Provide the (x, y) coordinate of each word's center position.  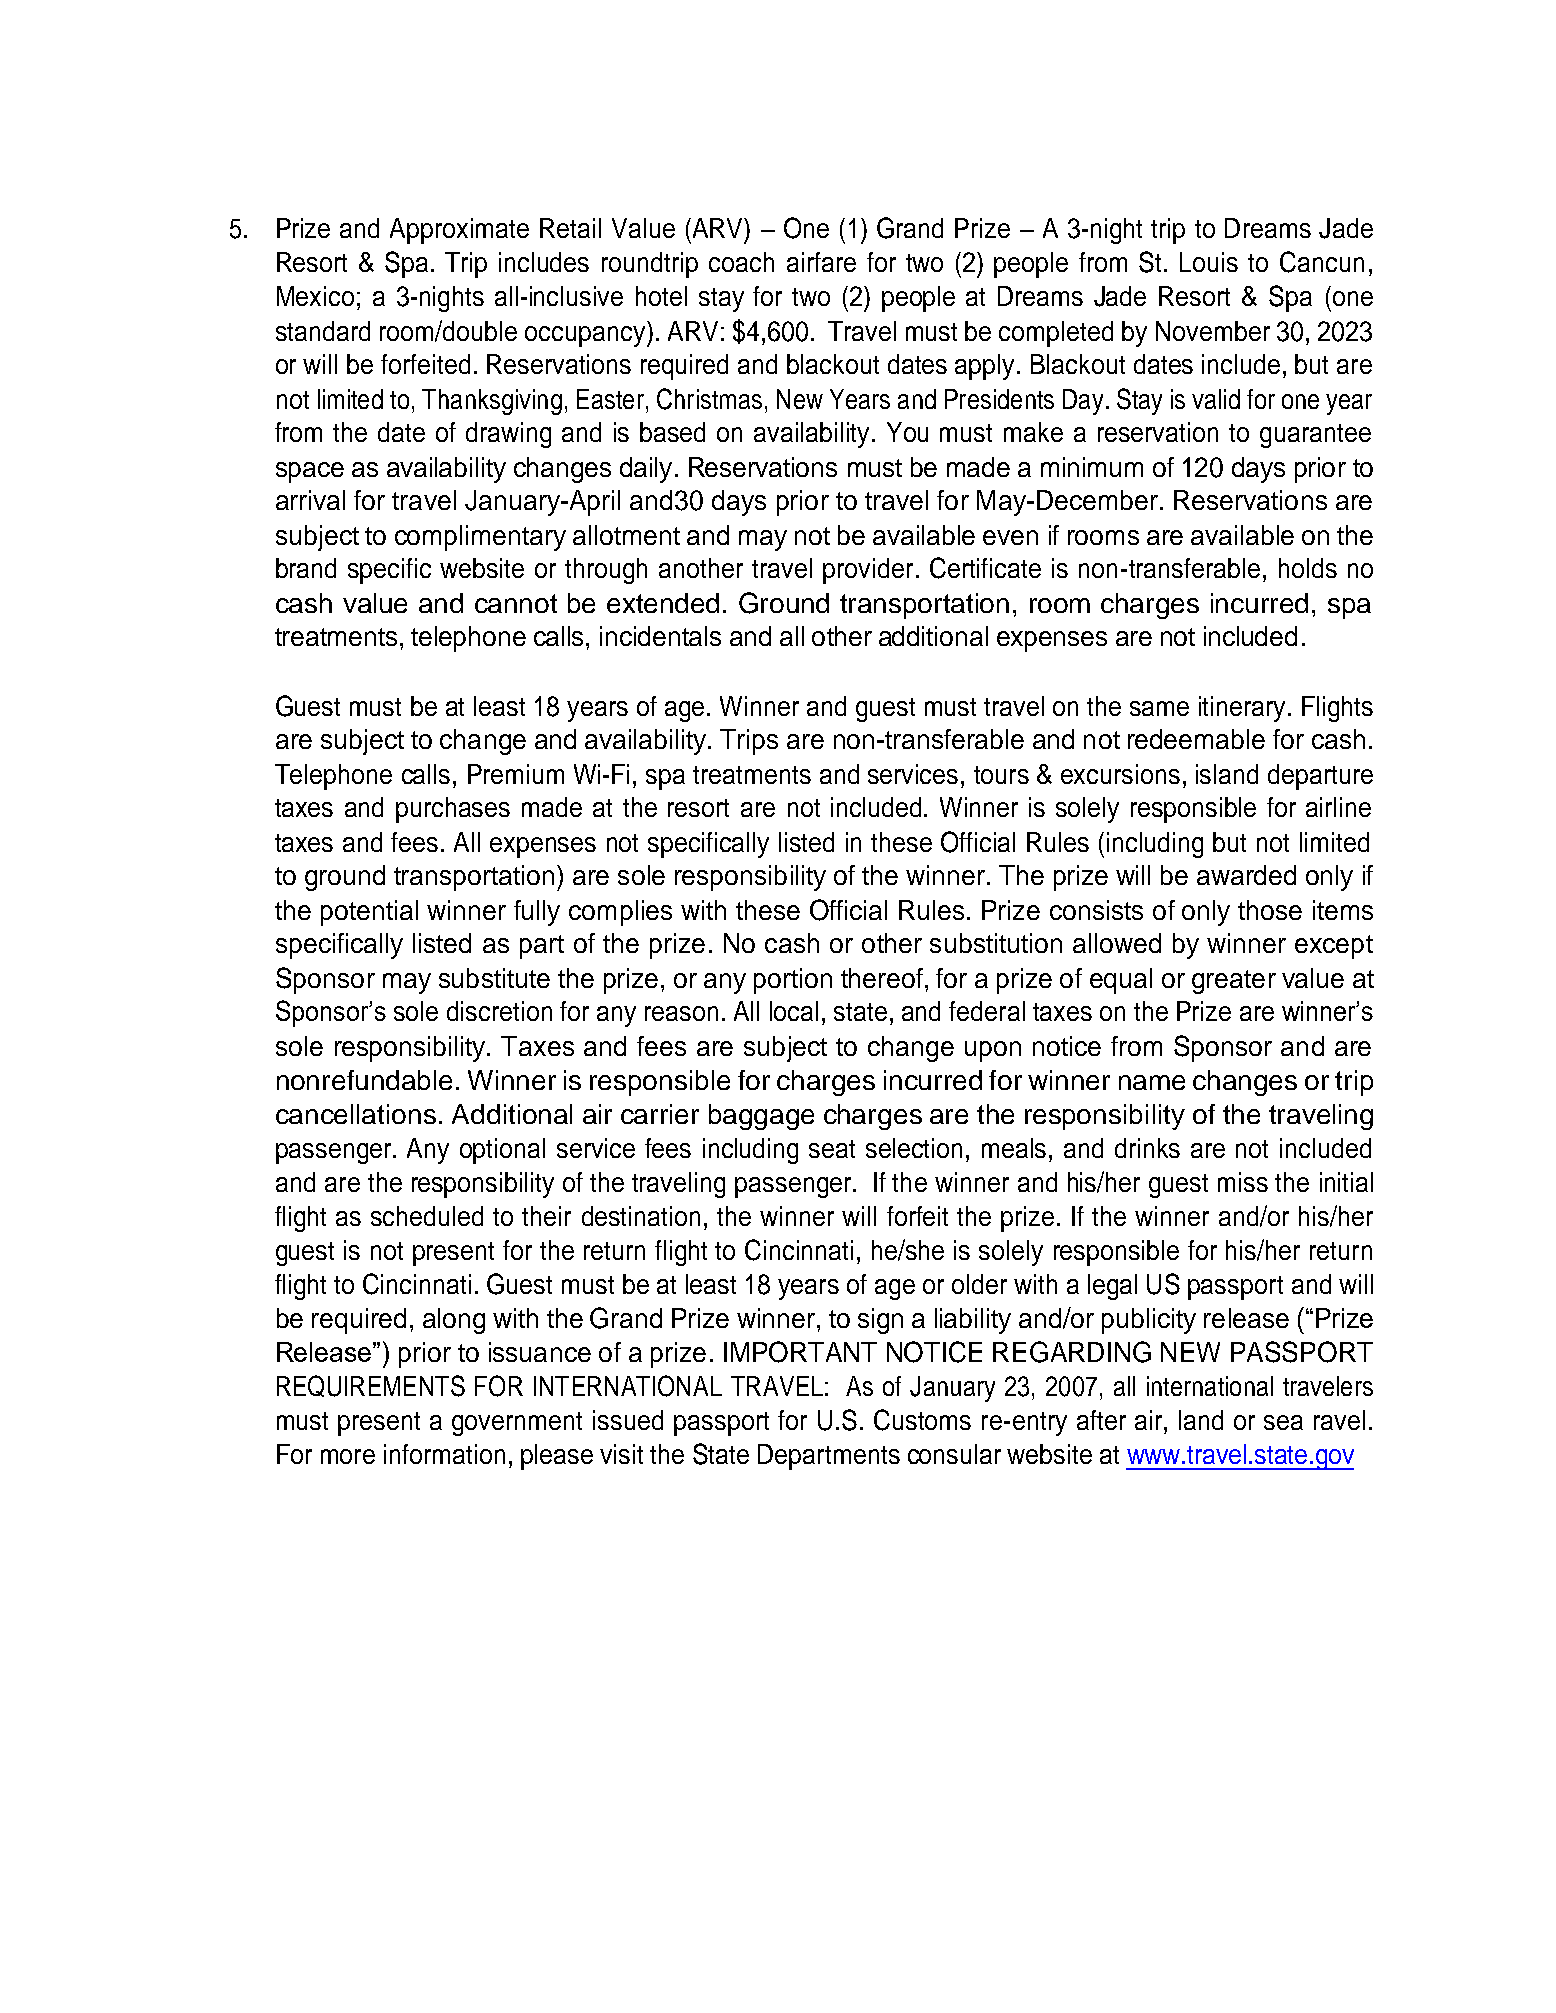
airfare (821, 262)
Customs (922, 1420)
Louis (1209, 262)
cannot (516, 603)
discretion (499, 1011)
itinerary (1242, 709)
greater (1234, 982)
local (794, 1011)
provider (868, 571)
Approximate (459, 231)
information (444, 1454)
